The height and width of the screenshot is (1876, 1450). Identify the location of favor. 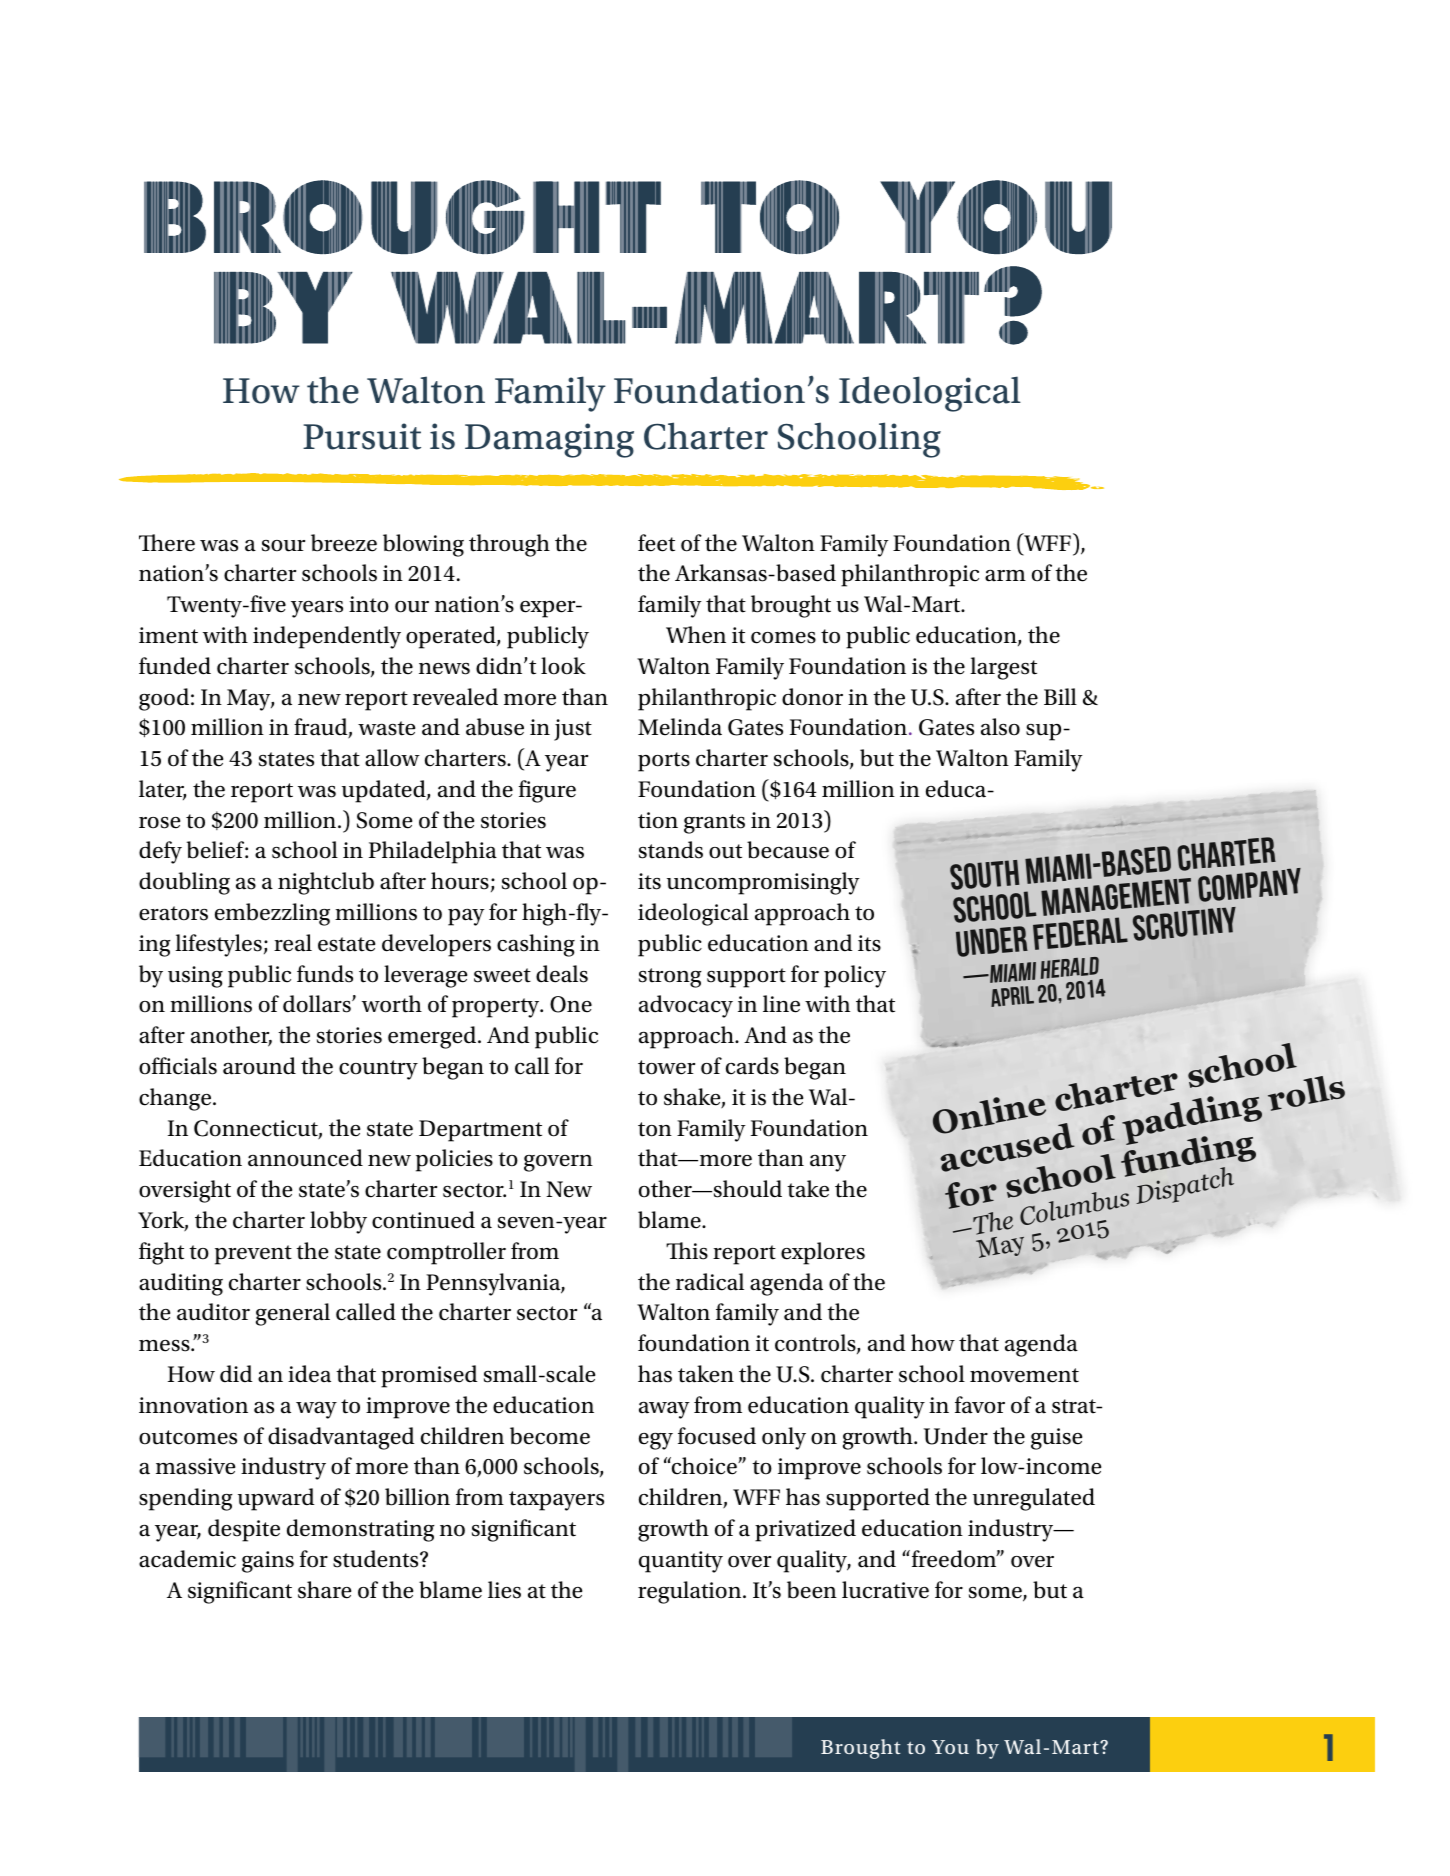
(980, 1405).
